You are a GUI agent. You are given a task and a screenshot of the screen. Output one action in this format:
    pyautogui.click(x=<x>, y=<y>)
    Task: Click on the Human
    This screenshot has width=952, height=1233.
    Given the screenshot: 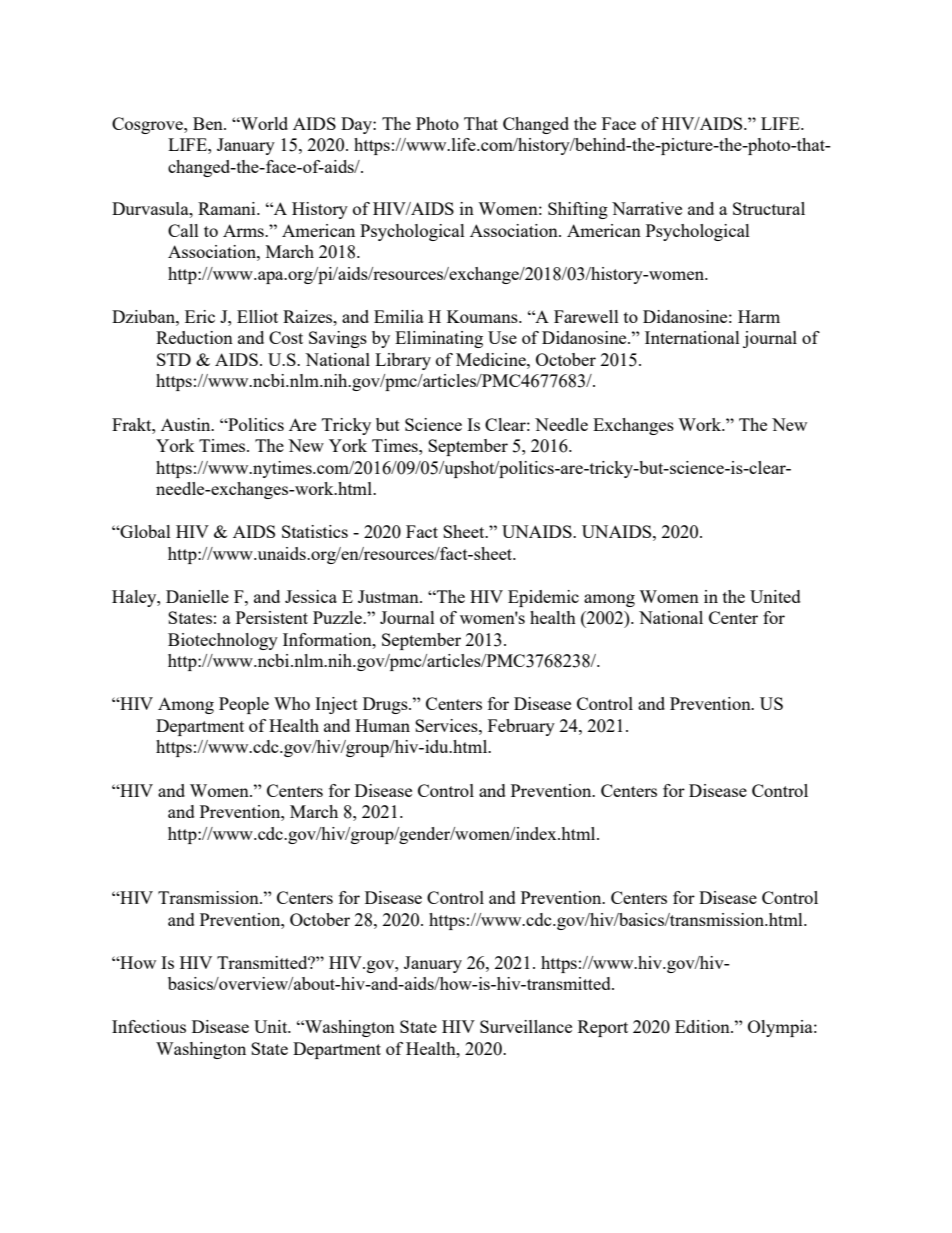 What is the action you would take?
    pyautogui.click(x=382, y=725)
